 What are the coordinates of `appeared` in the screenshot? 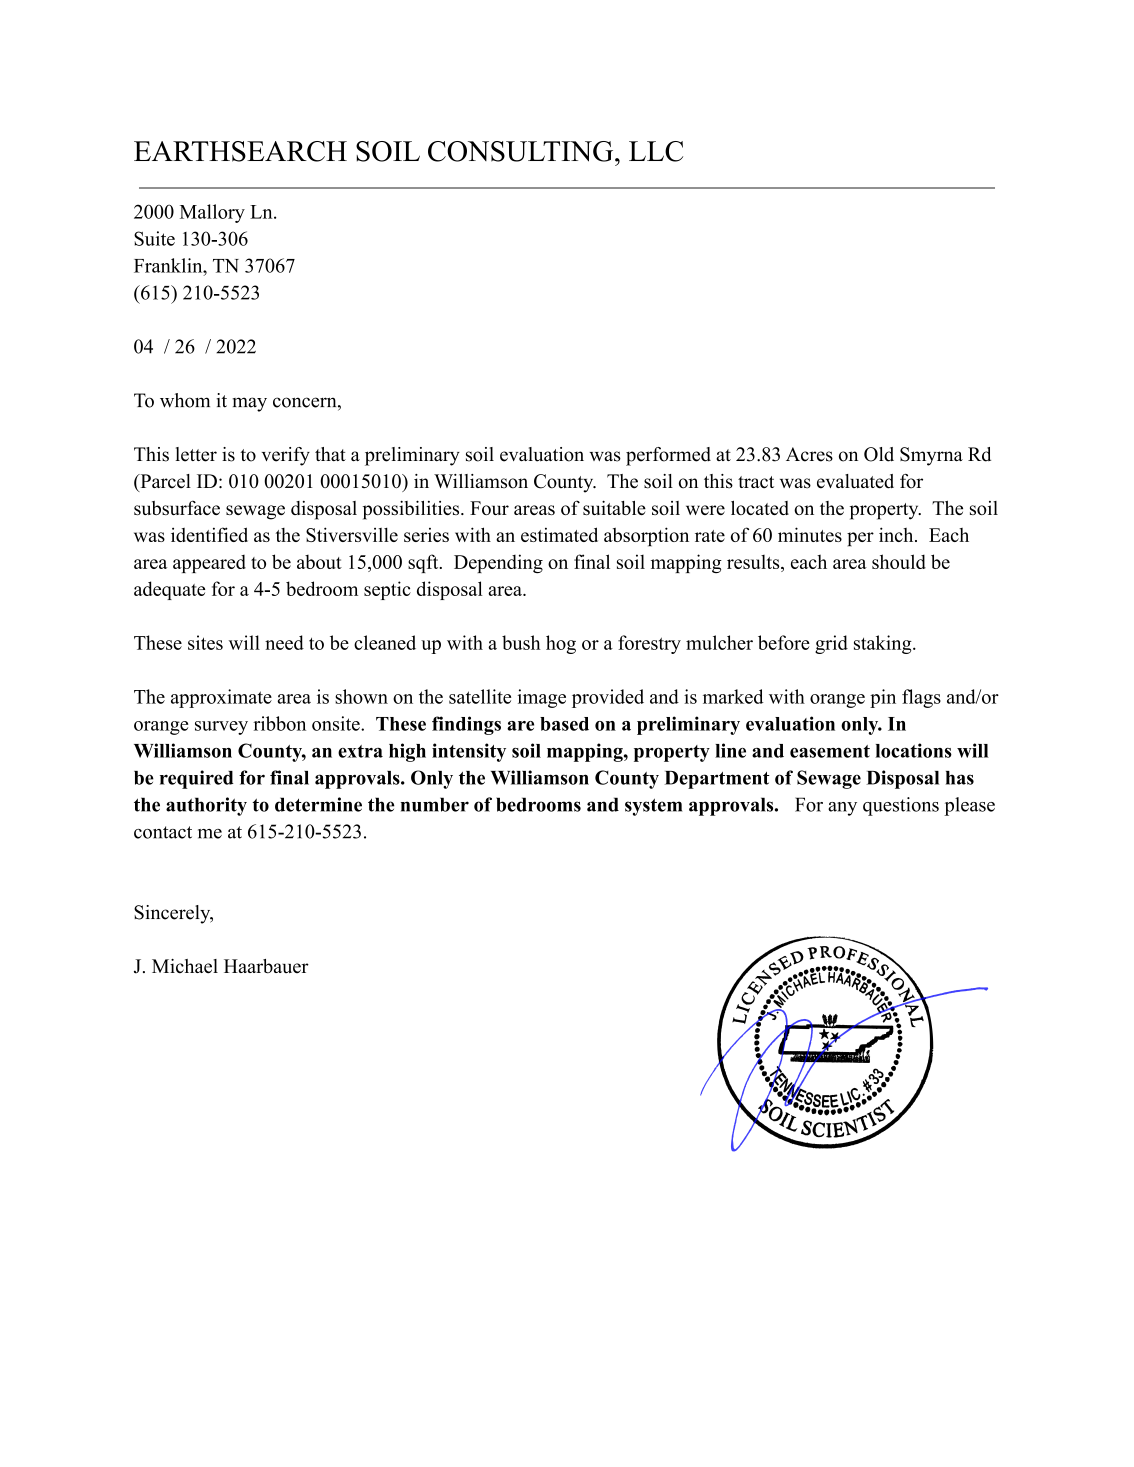 It's located at (209, 564).
